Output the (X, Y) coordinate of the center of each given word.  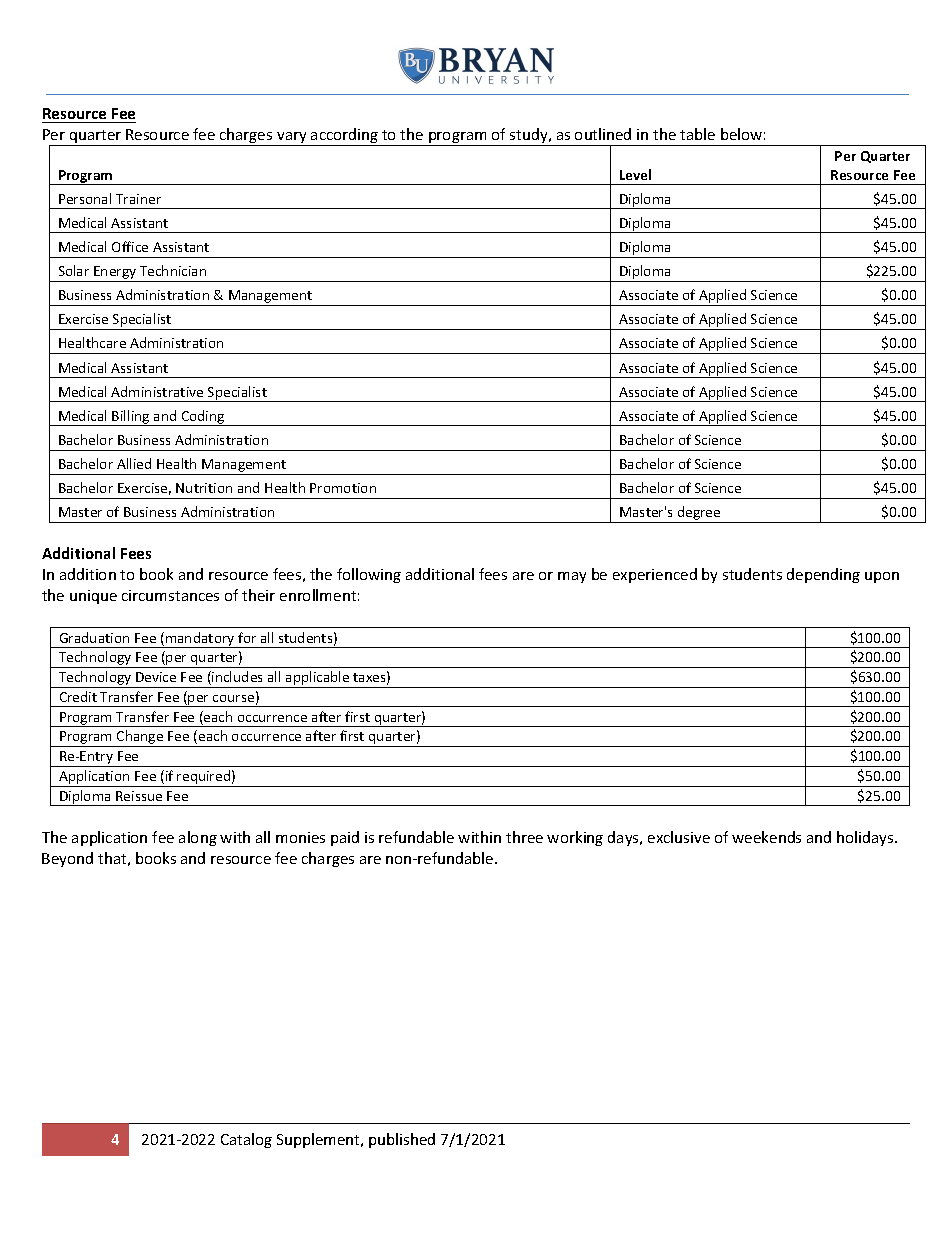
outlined (603, 134)
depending (823, 575)
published (402, 1140)
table (697, 134)
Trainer (138, 199)
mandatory (200, 640)
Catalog (246, 1140)
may (572, 577)
